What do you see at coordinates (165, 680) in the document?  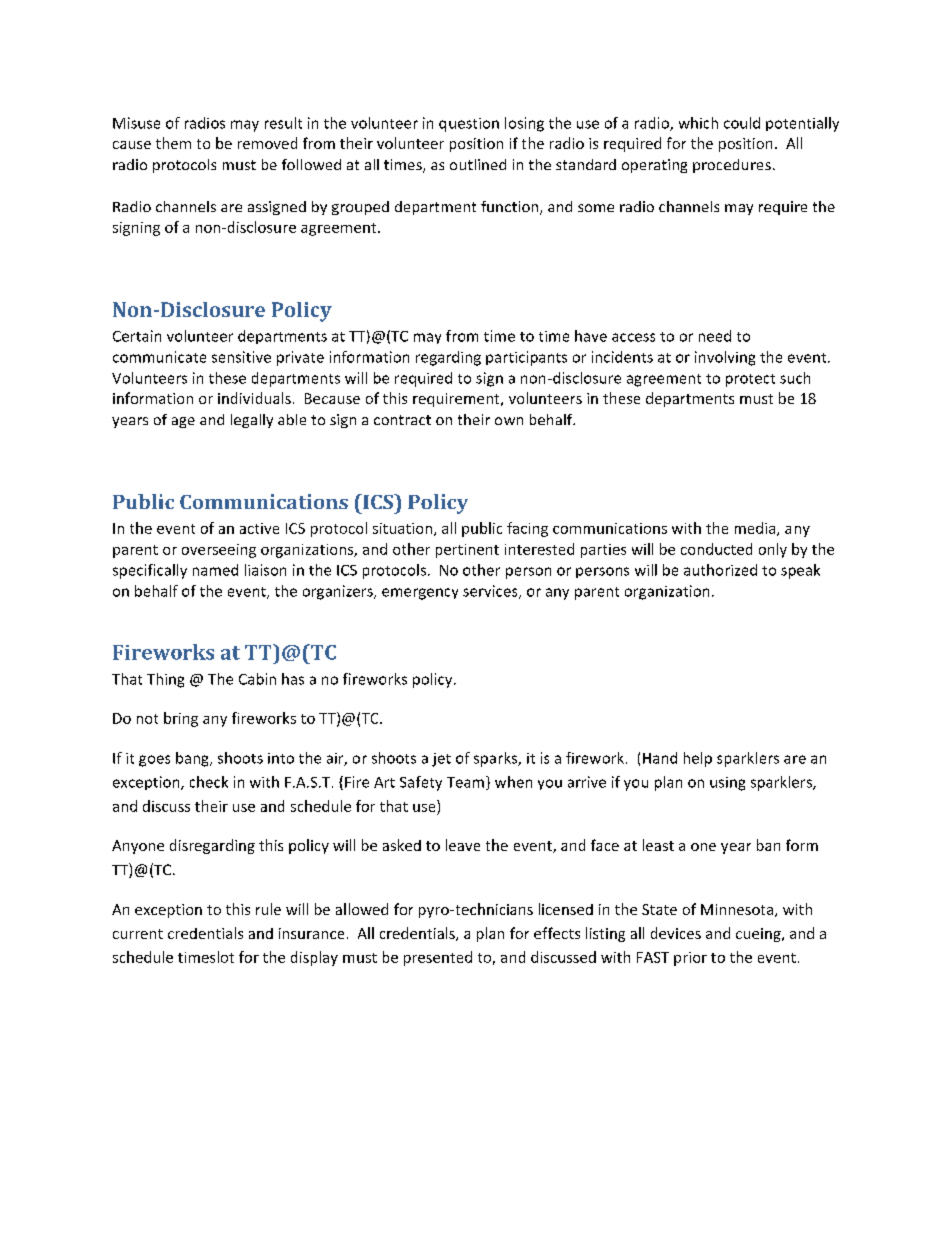 I see `Thing` at bounding box center [165, 680].
